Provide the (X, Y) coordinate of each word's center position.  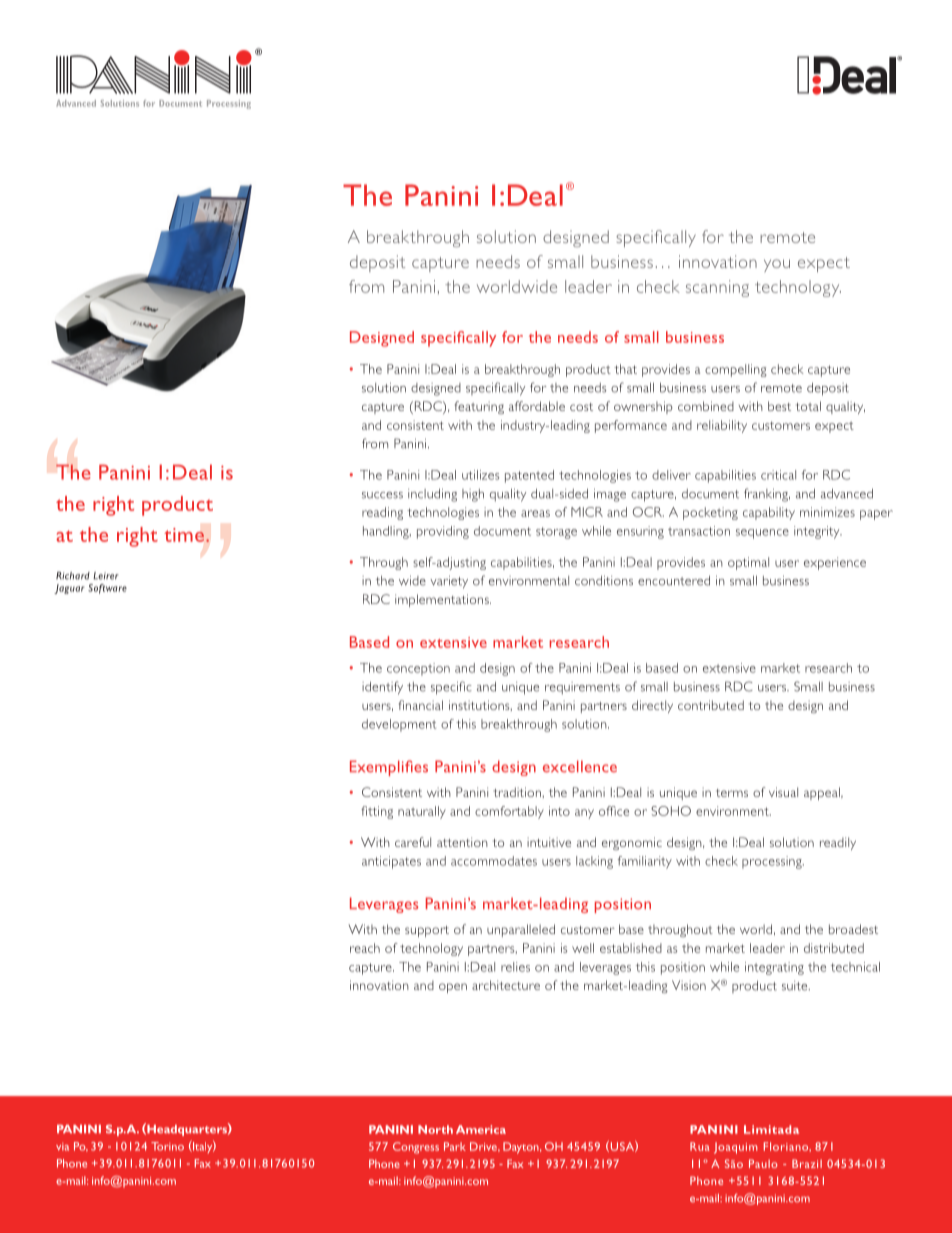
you (777, 265)
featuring (479, 407)
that (625, 369)
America (481, 1129)
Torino (167, 1146)
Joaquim (736, 1148)
